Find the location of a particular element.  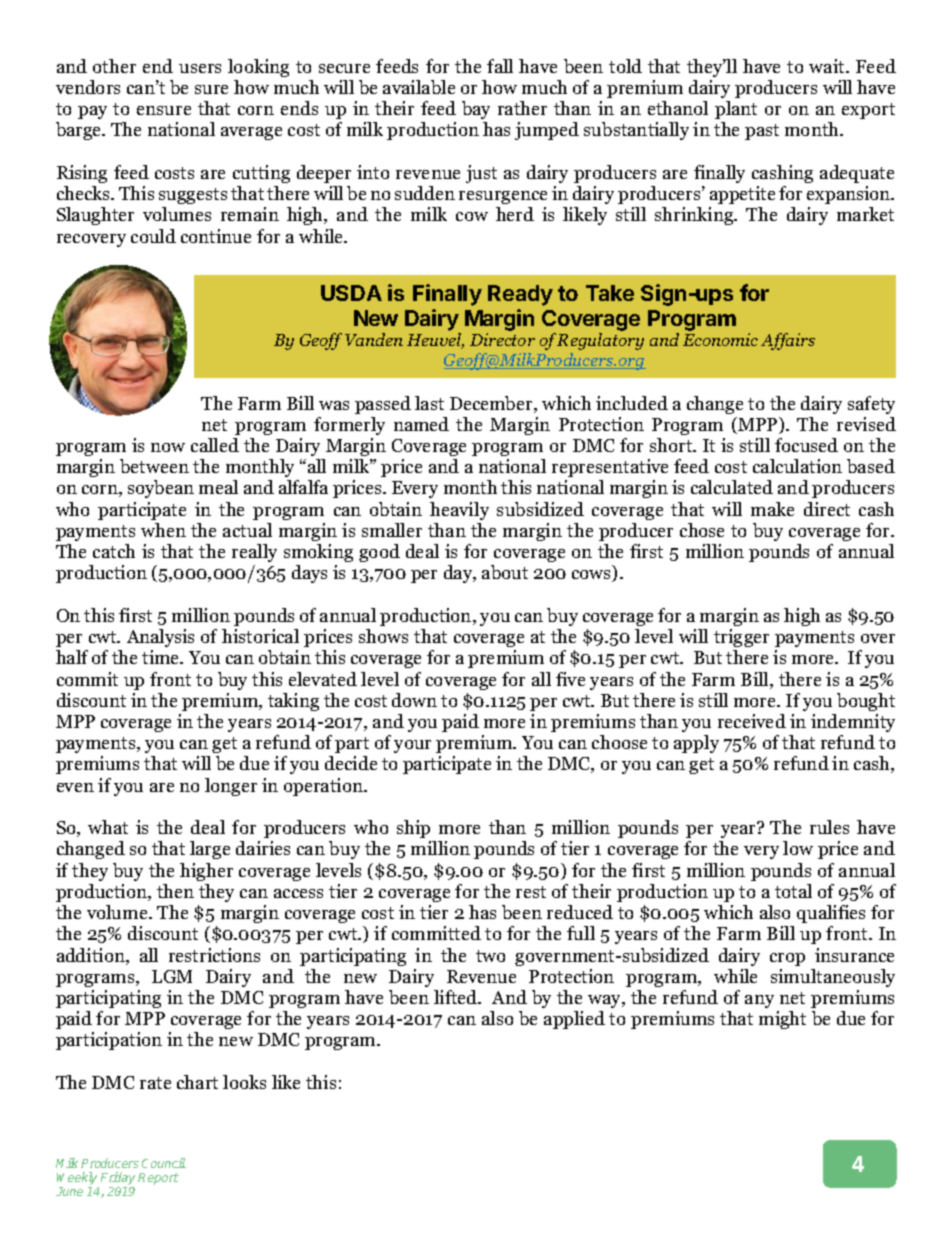

bay is located at coordinates (476, 110).
